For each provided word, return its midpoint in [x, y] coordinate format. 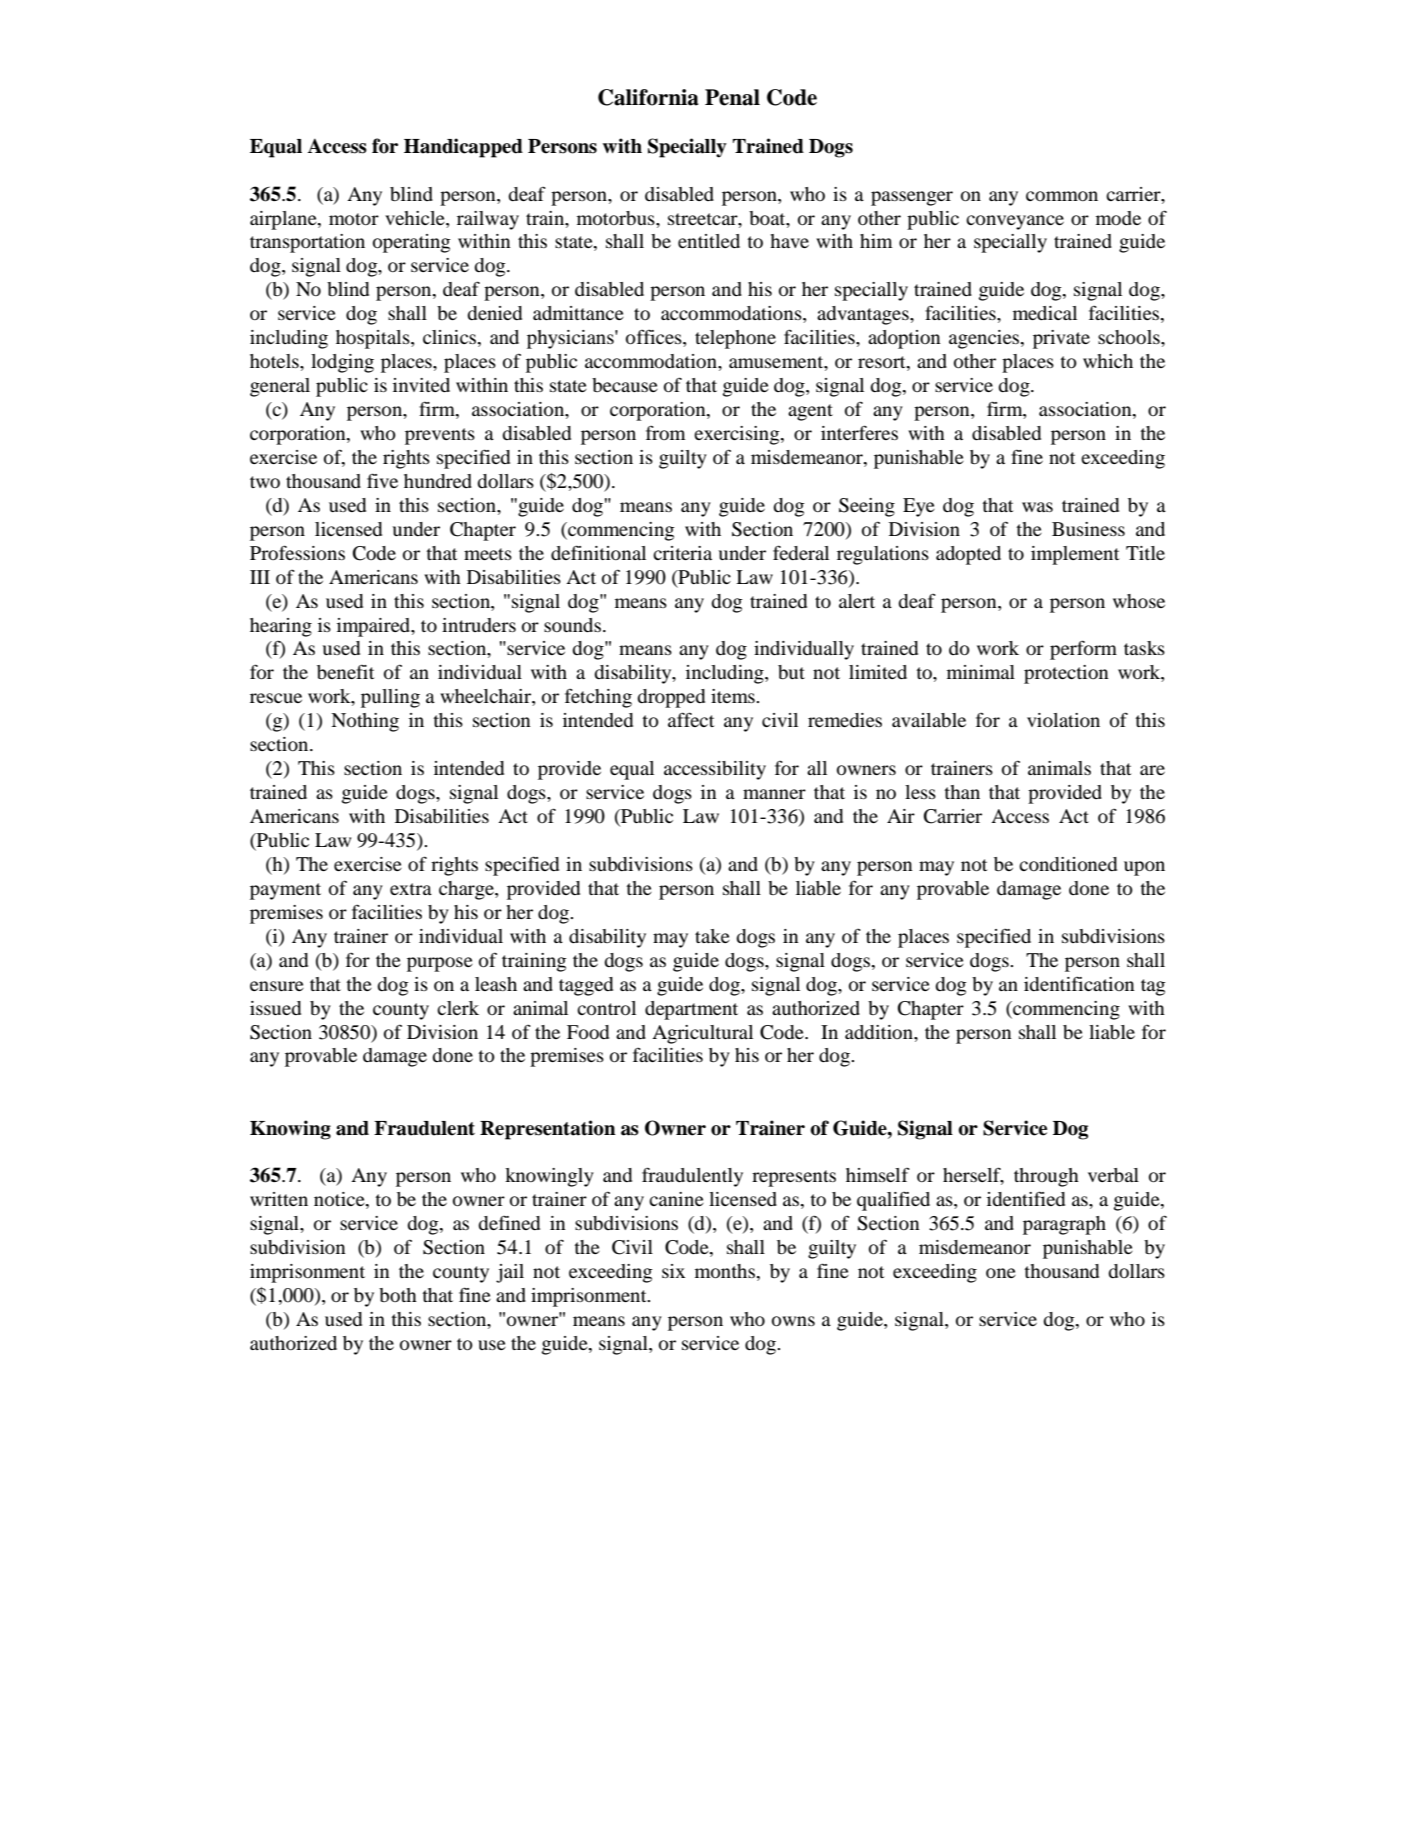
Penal [732, 97]
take [712, 936]
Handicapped [463, 148]
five [382, 480]
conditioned [1068, 864]
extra [411, 889]
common [1062, 196]
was [1037, 507]
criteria [682, 553]
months [726, 1272]
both [398, 1295]
